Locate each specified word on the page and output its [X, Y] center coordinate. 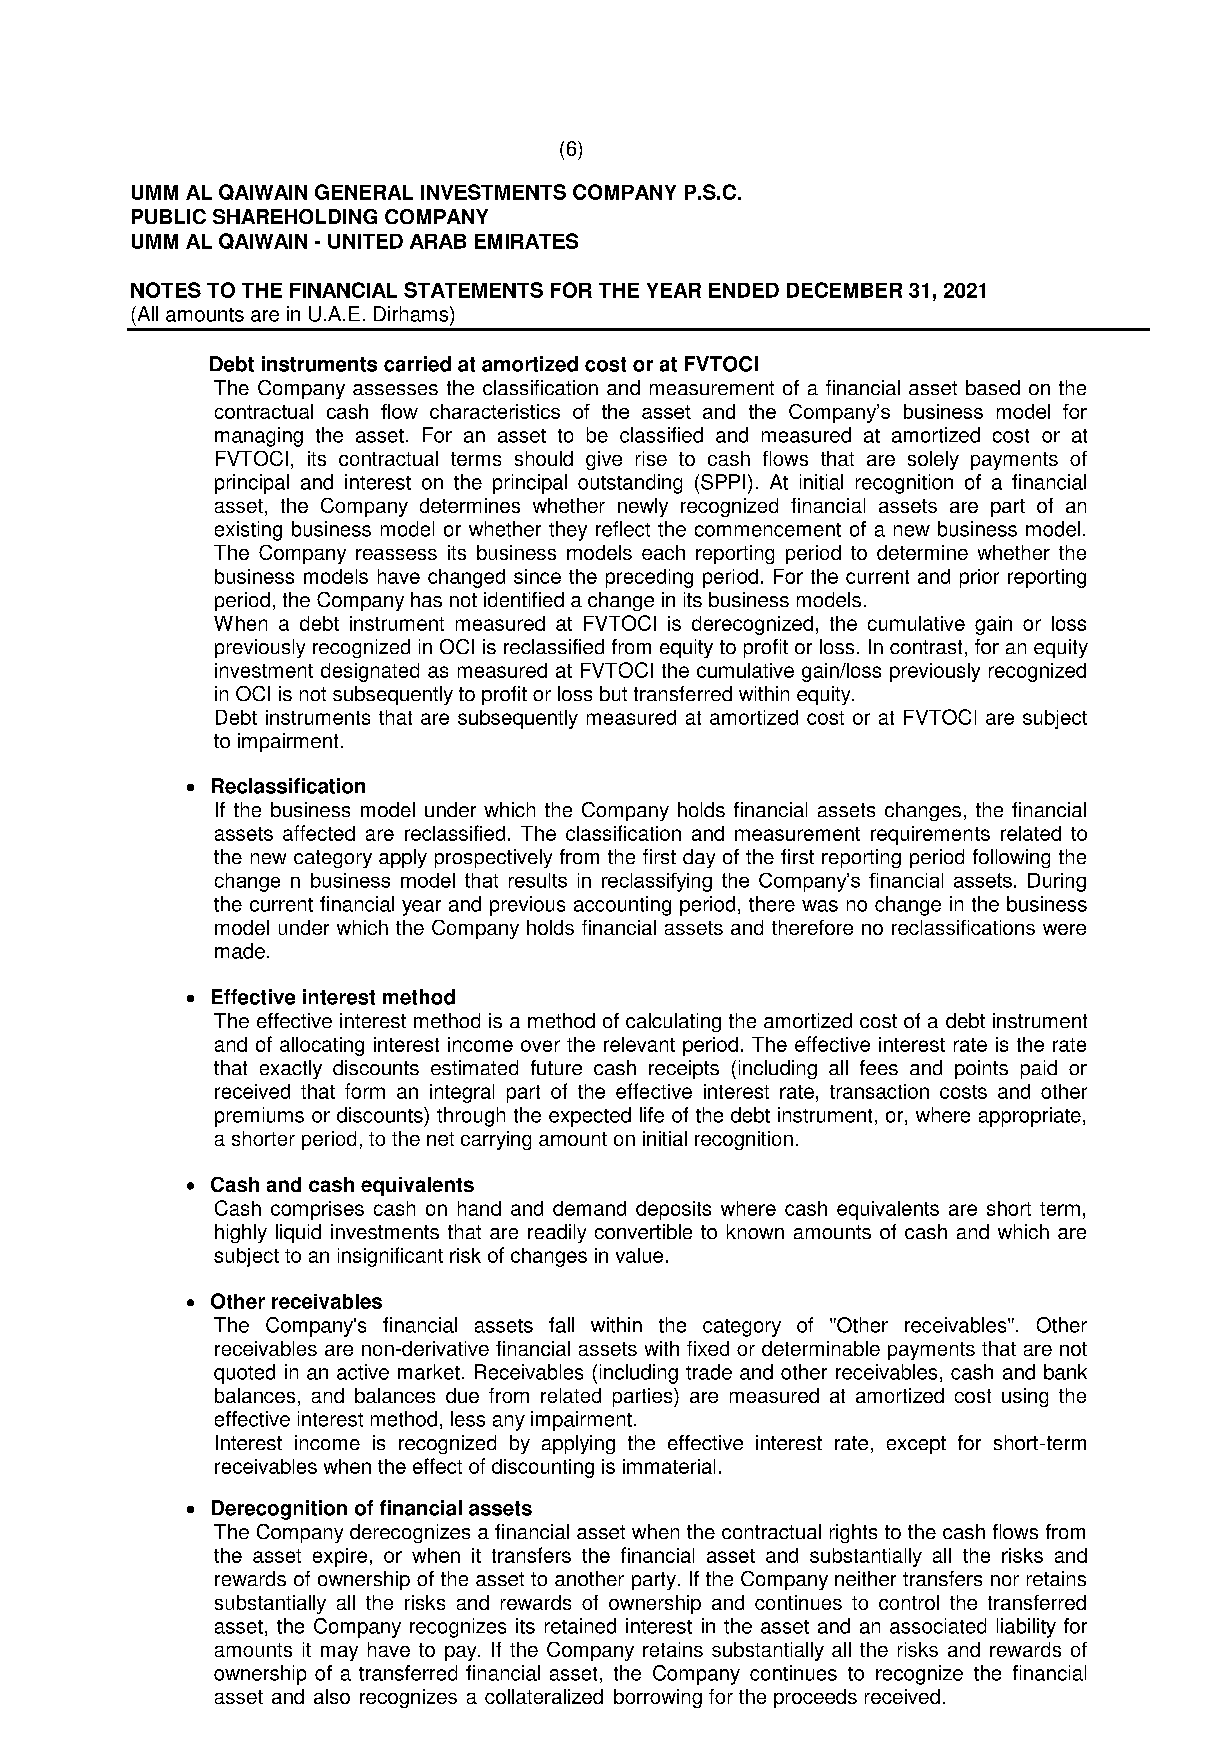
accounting [622, 906]
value [639, 1255]
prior [979, 578]
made [240, 951]
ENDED [744, 290]
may [339, 1653]
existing [248, 531]
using [1025, 1397]
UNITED [365, 241]
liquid [298, 1233]
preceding [649, 578]
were [1064, 929]
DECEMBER [844, 290]
